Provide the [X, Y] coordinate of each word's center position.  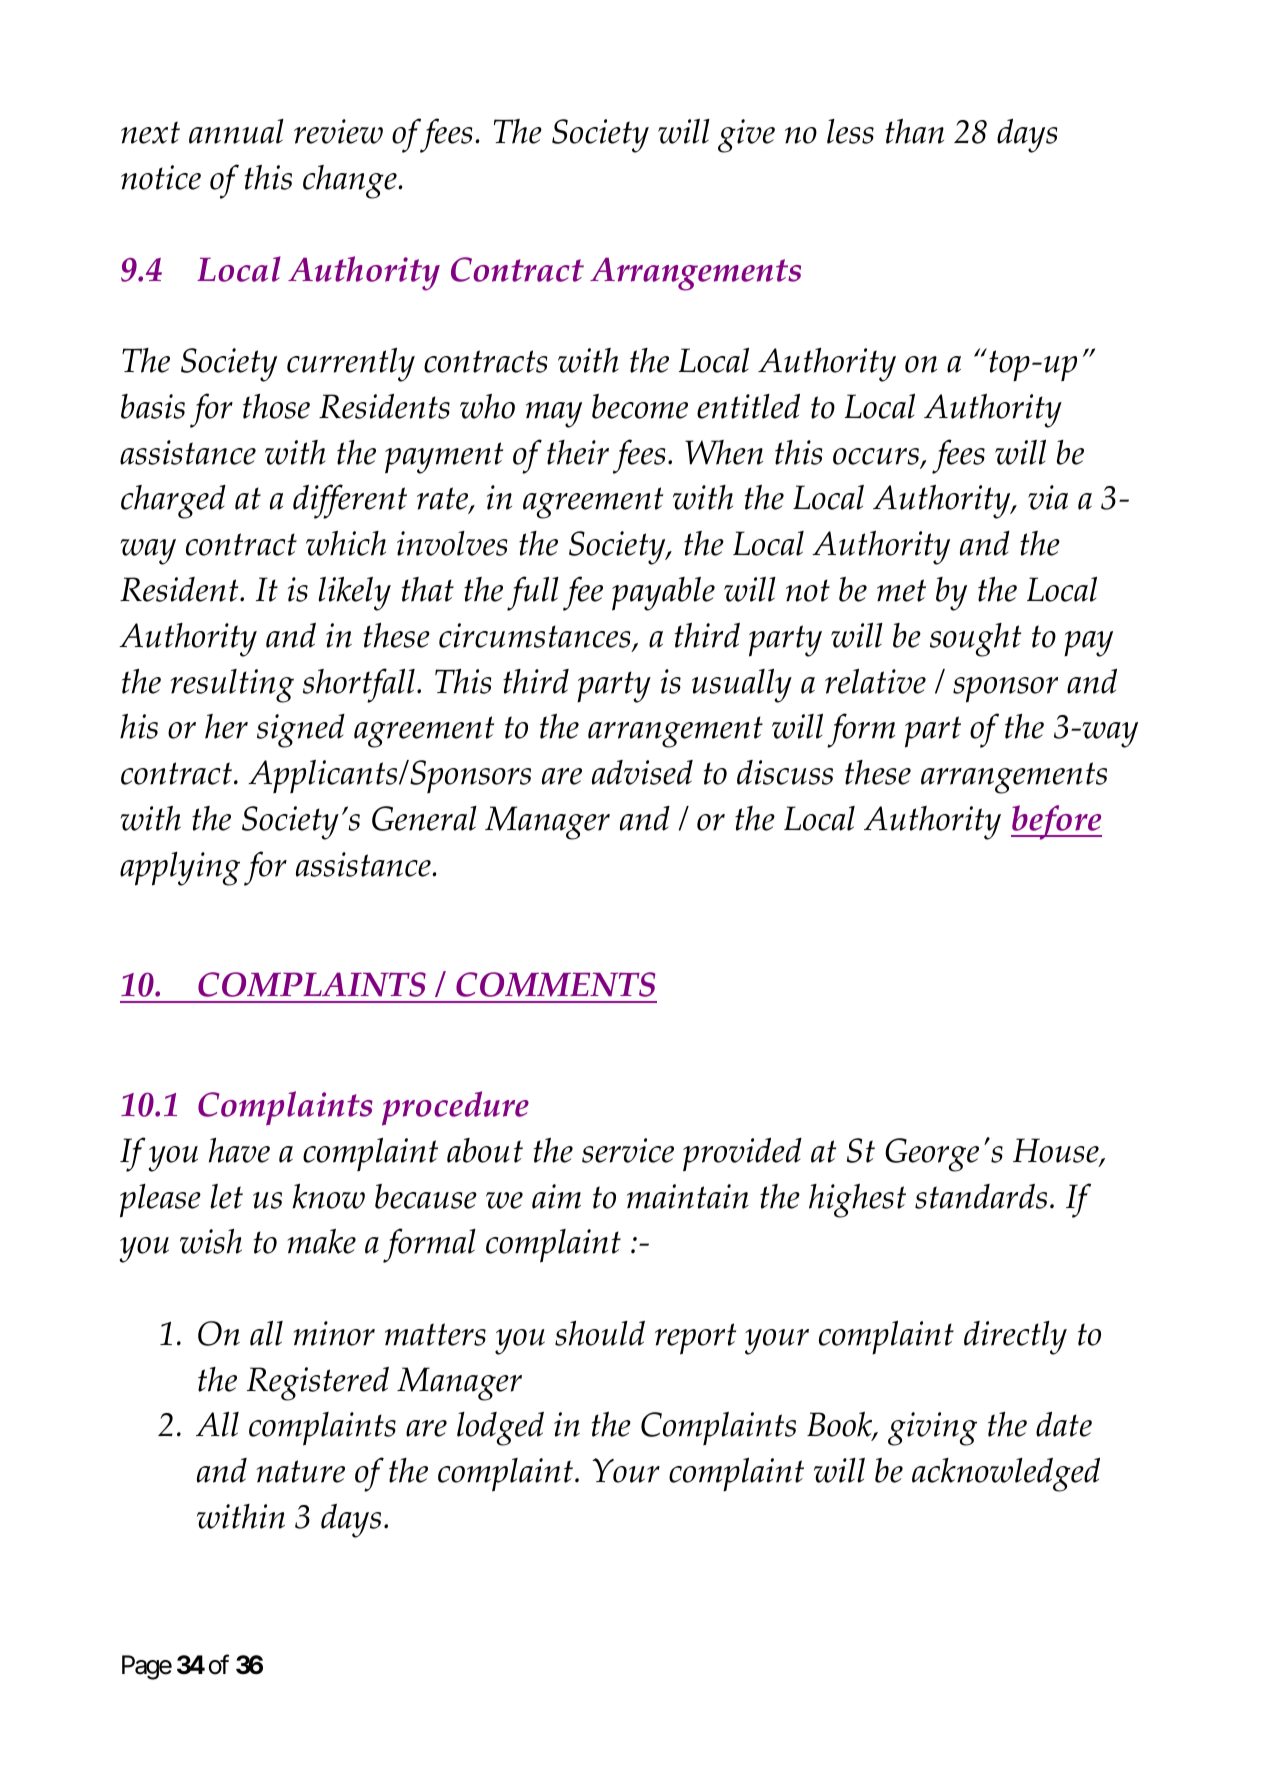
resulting [232, 686]
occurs [877, 458]
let [226, 1196]
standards [981, 1196]
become [640, 406]
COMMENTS [556, 984]
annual [236, 131]
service [628, 1150]
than [914, 131]
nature [300, 1471]
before [1056, 822]
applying [180, 869]
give [746, 136]
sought [975, 640]
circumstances [536, 637]
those [276, 406]
